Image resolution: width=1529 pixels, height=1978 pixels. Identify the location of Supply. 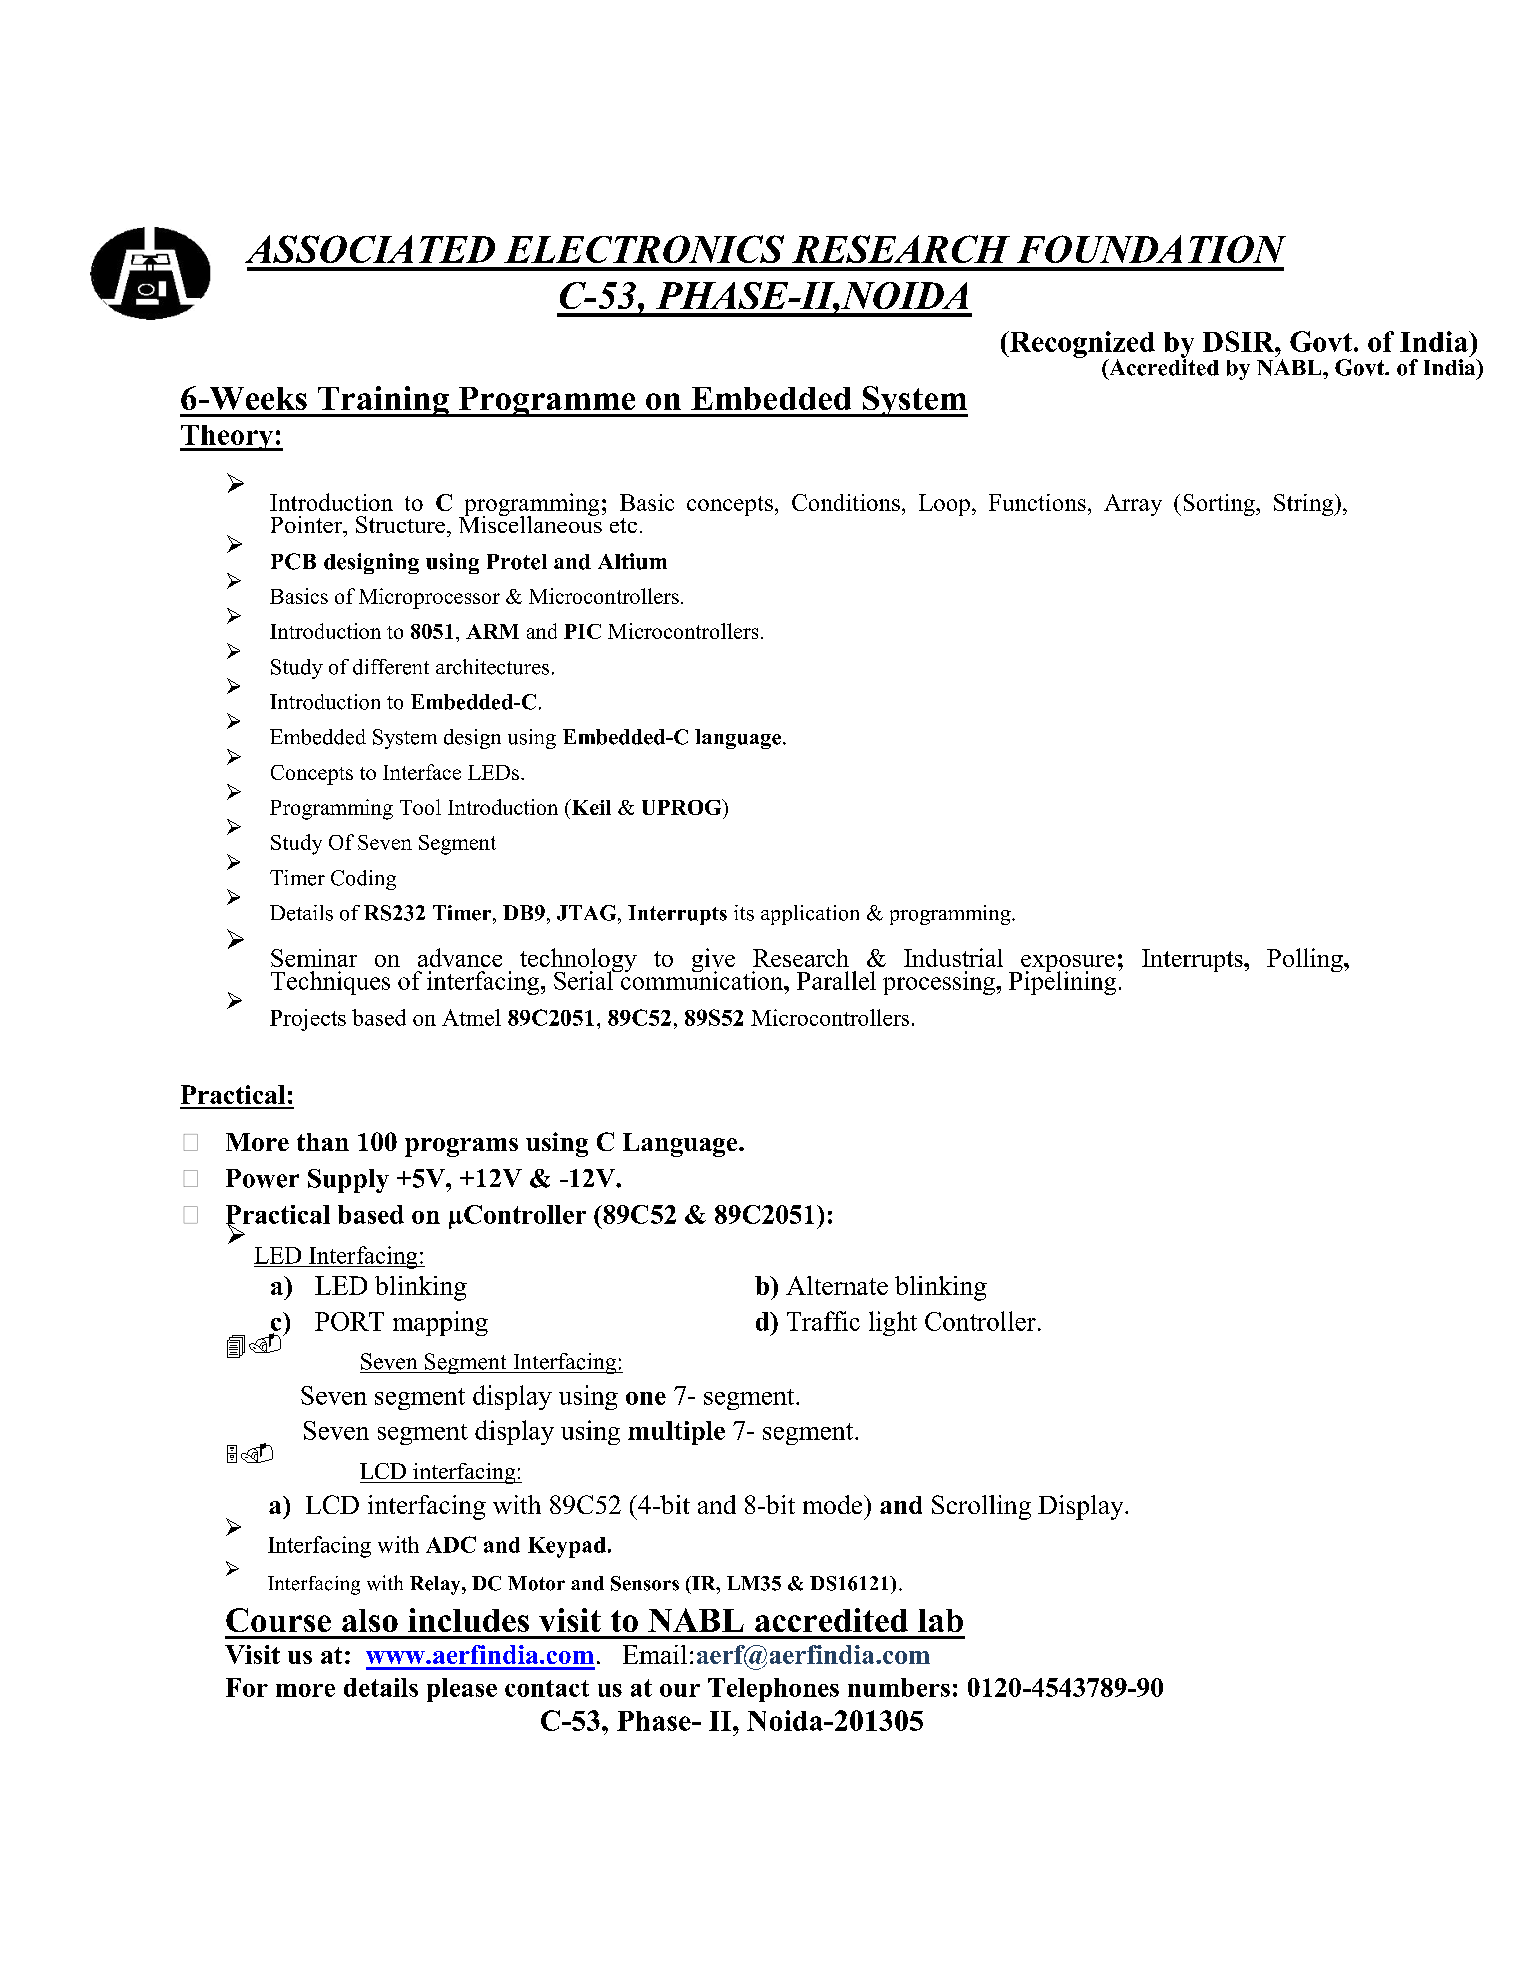
(348, 1181).
